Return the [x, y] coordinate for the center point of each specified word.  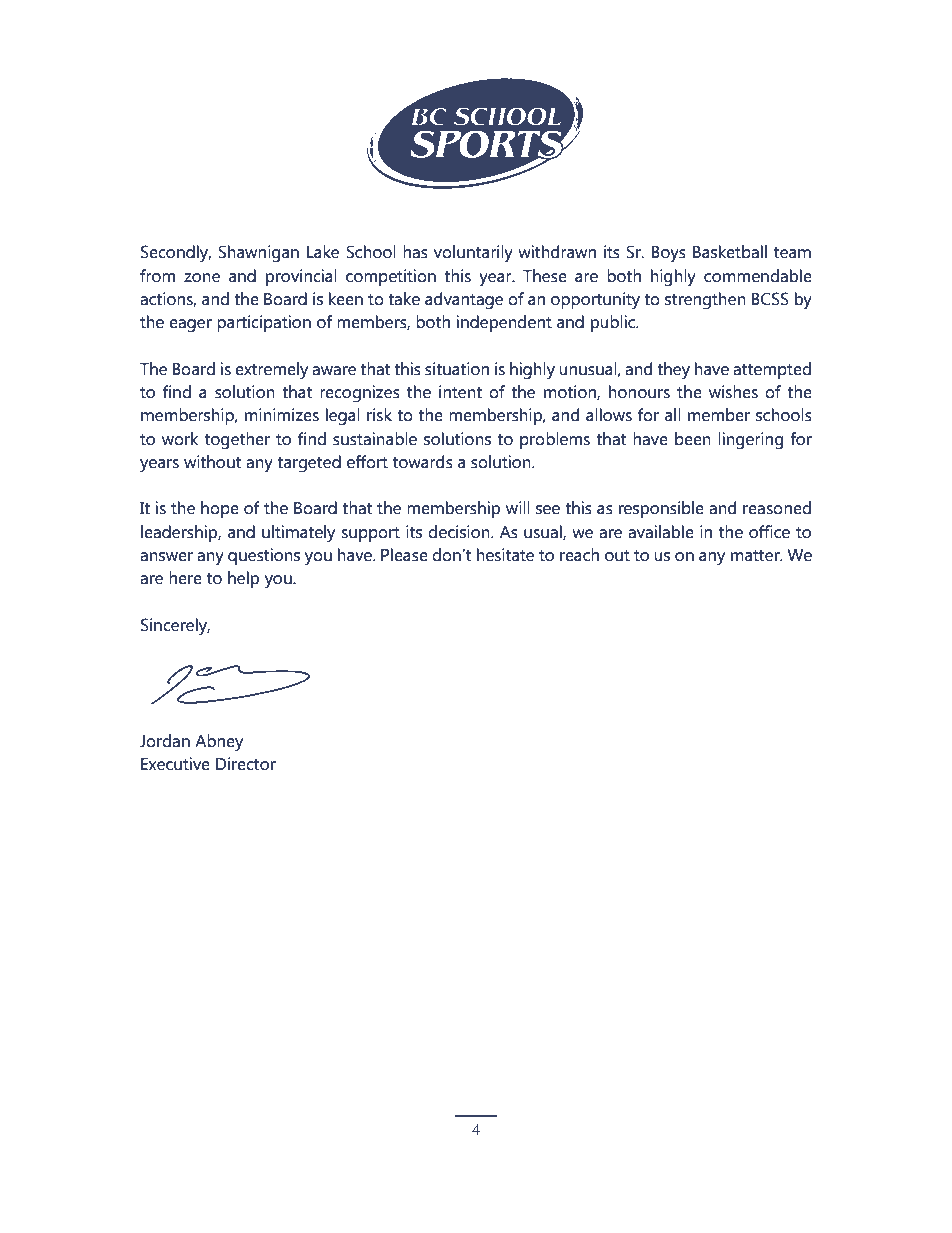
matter [756, 556]
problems [555, 440]
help [243, 579]
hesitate [505, 555]
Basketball [730, 252]
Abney [219, 743]
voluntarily [473, 254]
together [237, 441]
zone [202, 278]
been [693, 439]
